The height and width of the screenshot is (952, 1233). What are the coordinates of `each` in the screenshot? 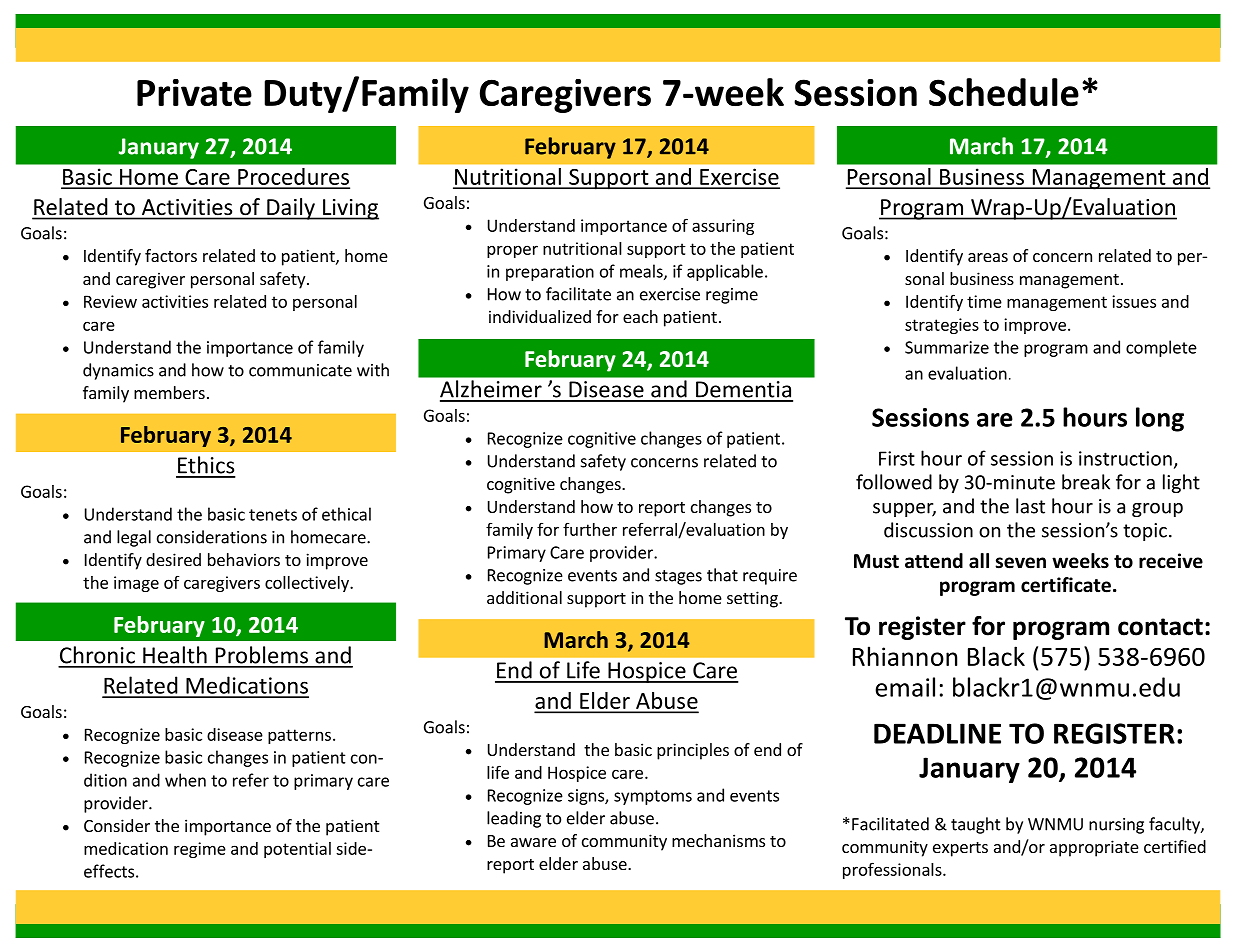 It's located at (640, 316).
